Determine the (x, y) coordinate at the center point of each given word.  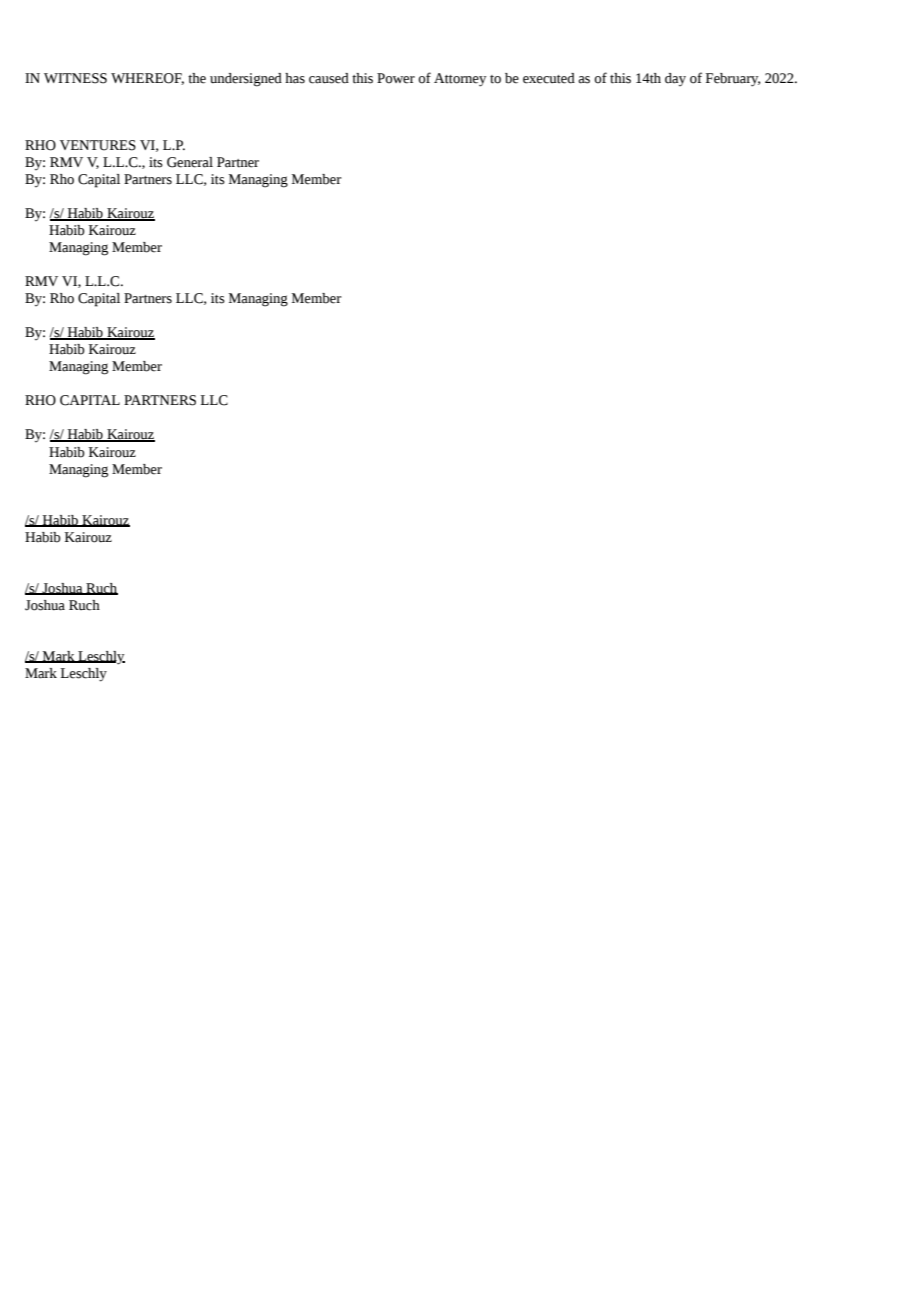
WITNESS (75, 78)
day (675, 79)
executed (549, 78)
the (197, 78)
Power (396, 78)
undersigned (246, 80)
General (190, 162)
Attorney (460, 80)
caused (329, 78)
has (295, 78)
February (733, 80)
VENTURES (98, 145)
